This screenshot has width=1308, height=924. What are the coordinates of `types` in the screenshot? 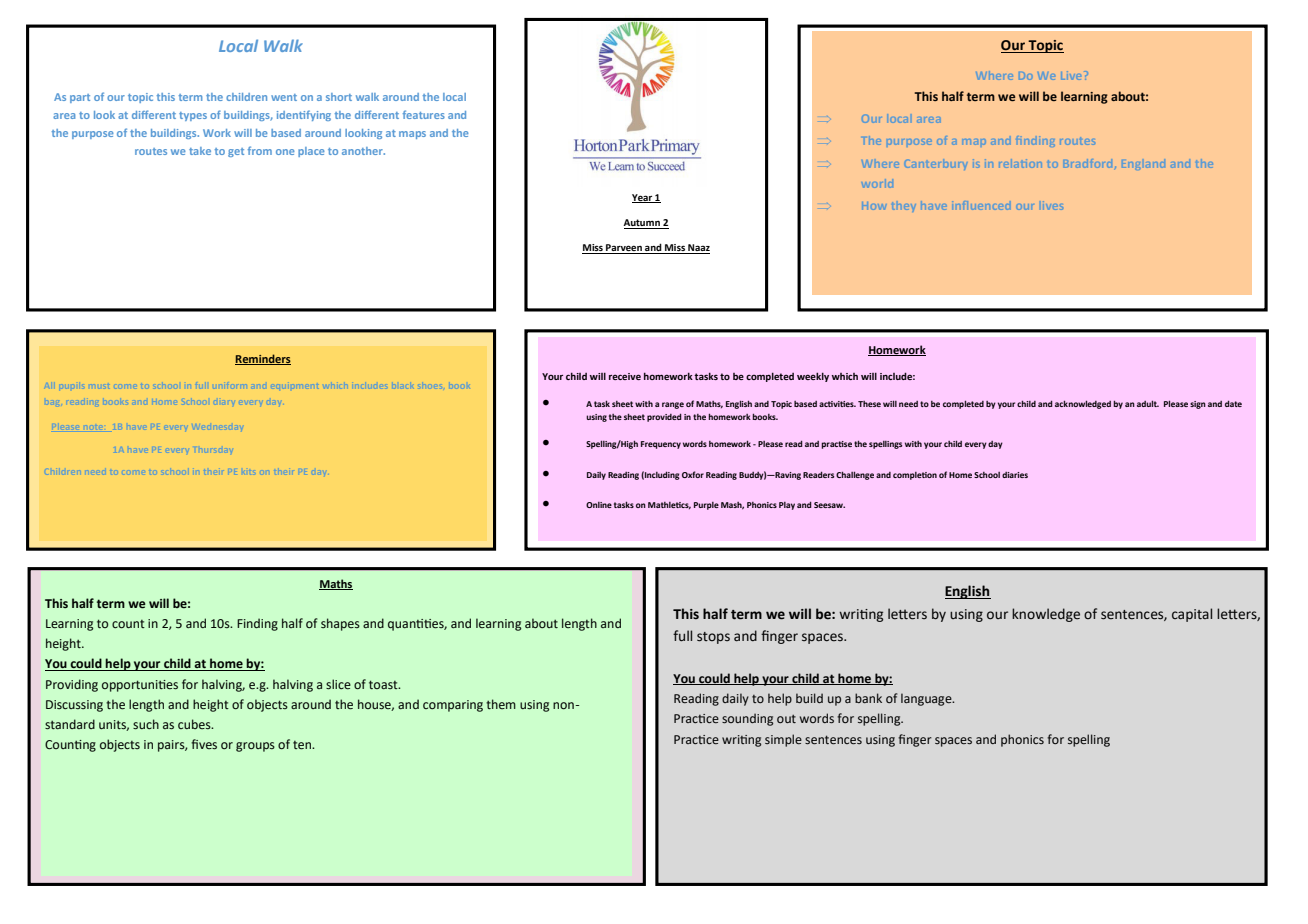 It's located at (193, 116).
